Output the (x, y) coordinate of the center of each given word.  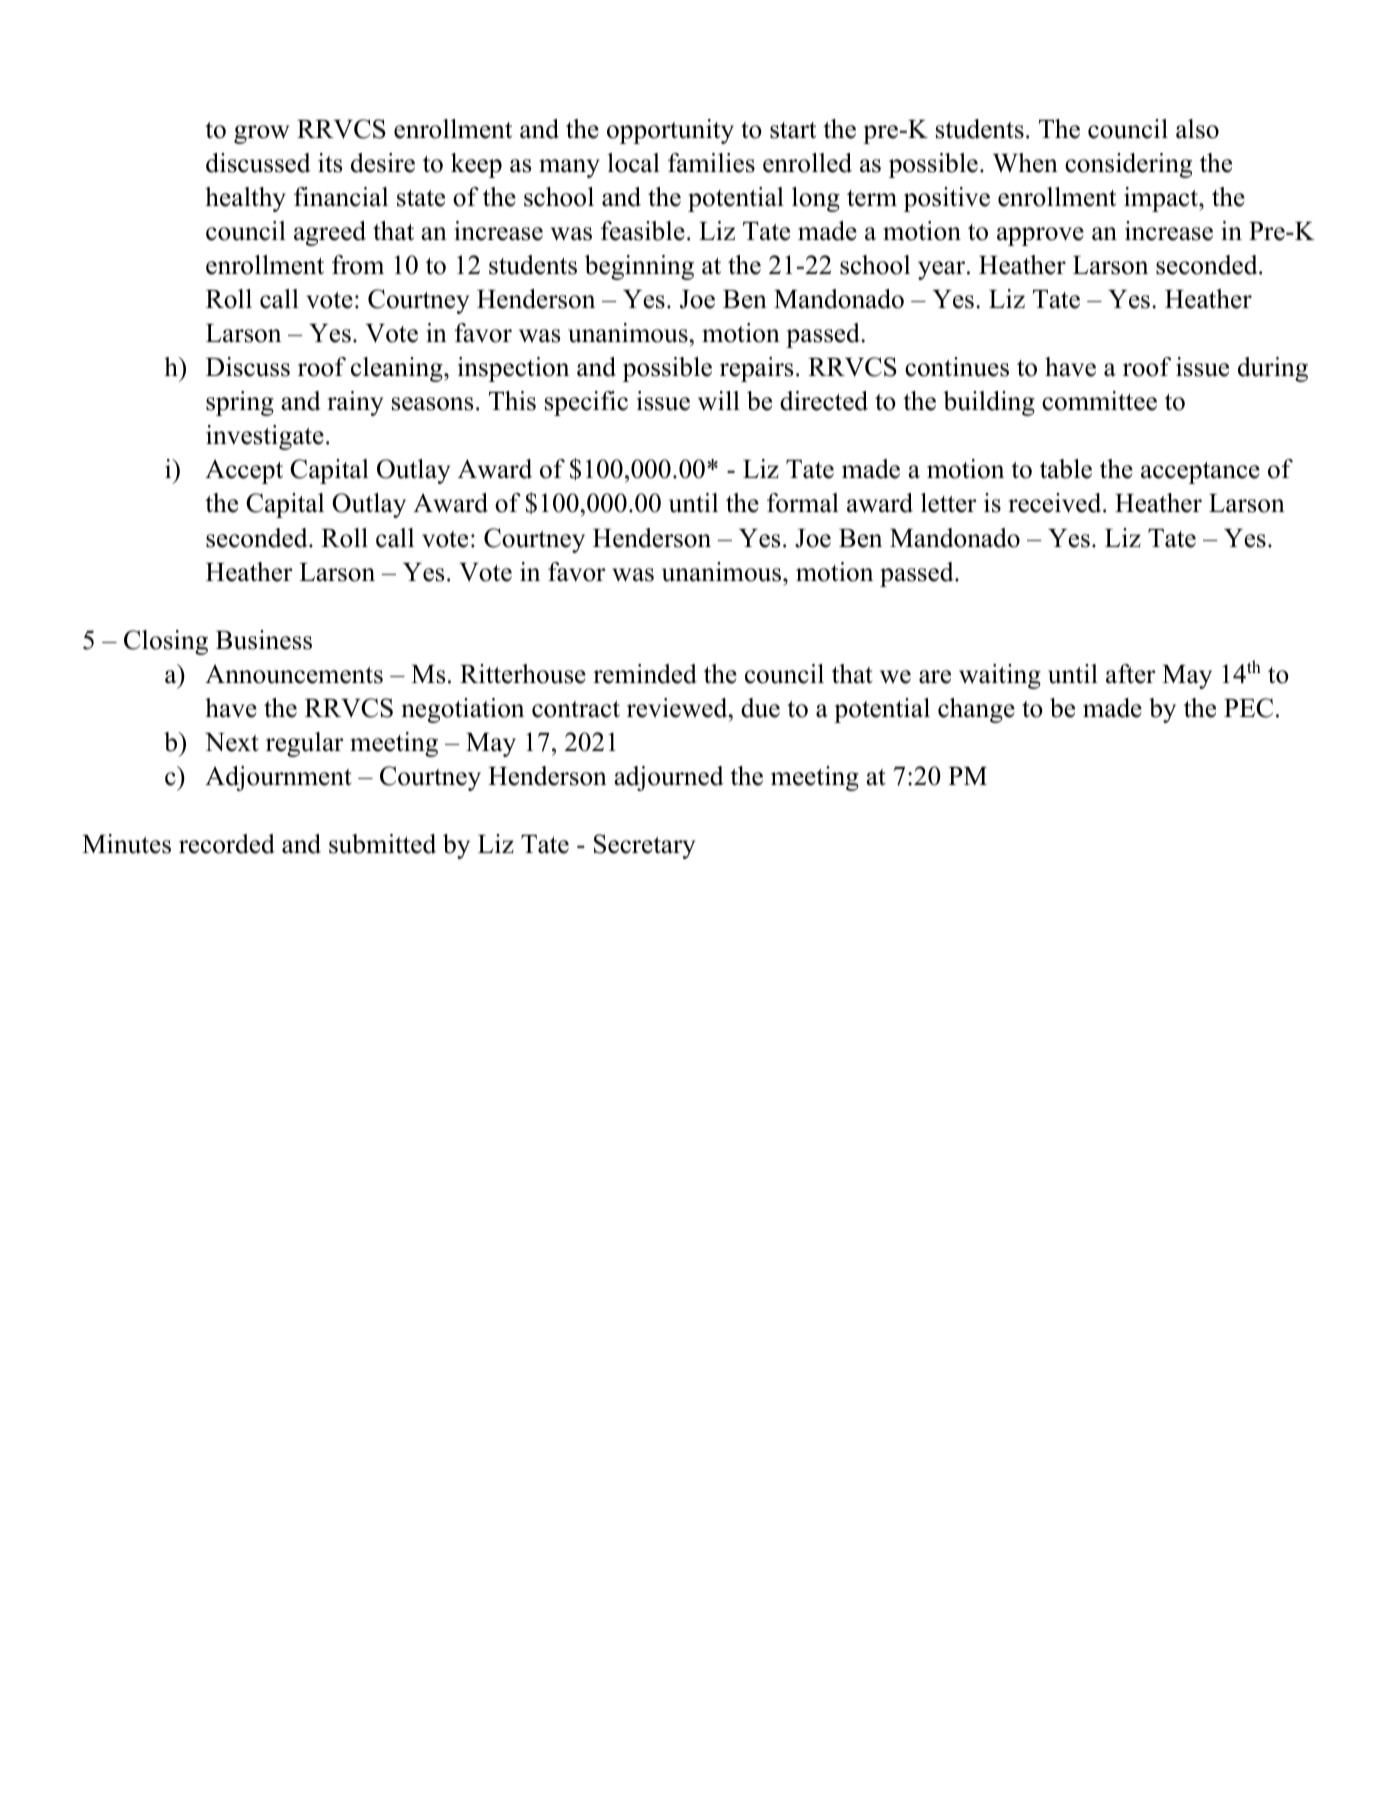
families (711, 163)
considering (1128, 165)
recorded (227, 844)
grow (261, 134)
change (976, 710)
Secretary (644, 846)
